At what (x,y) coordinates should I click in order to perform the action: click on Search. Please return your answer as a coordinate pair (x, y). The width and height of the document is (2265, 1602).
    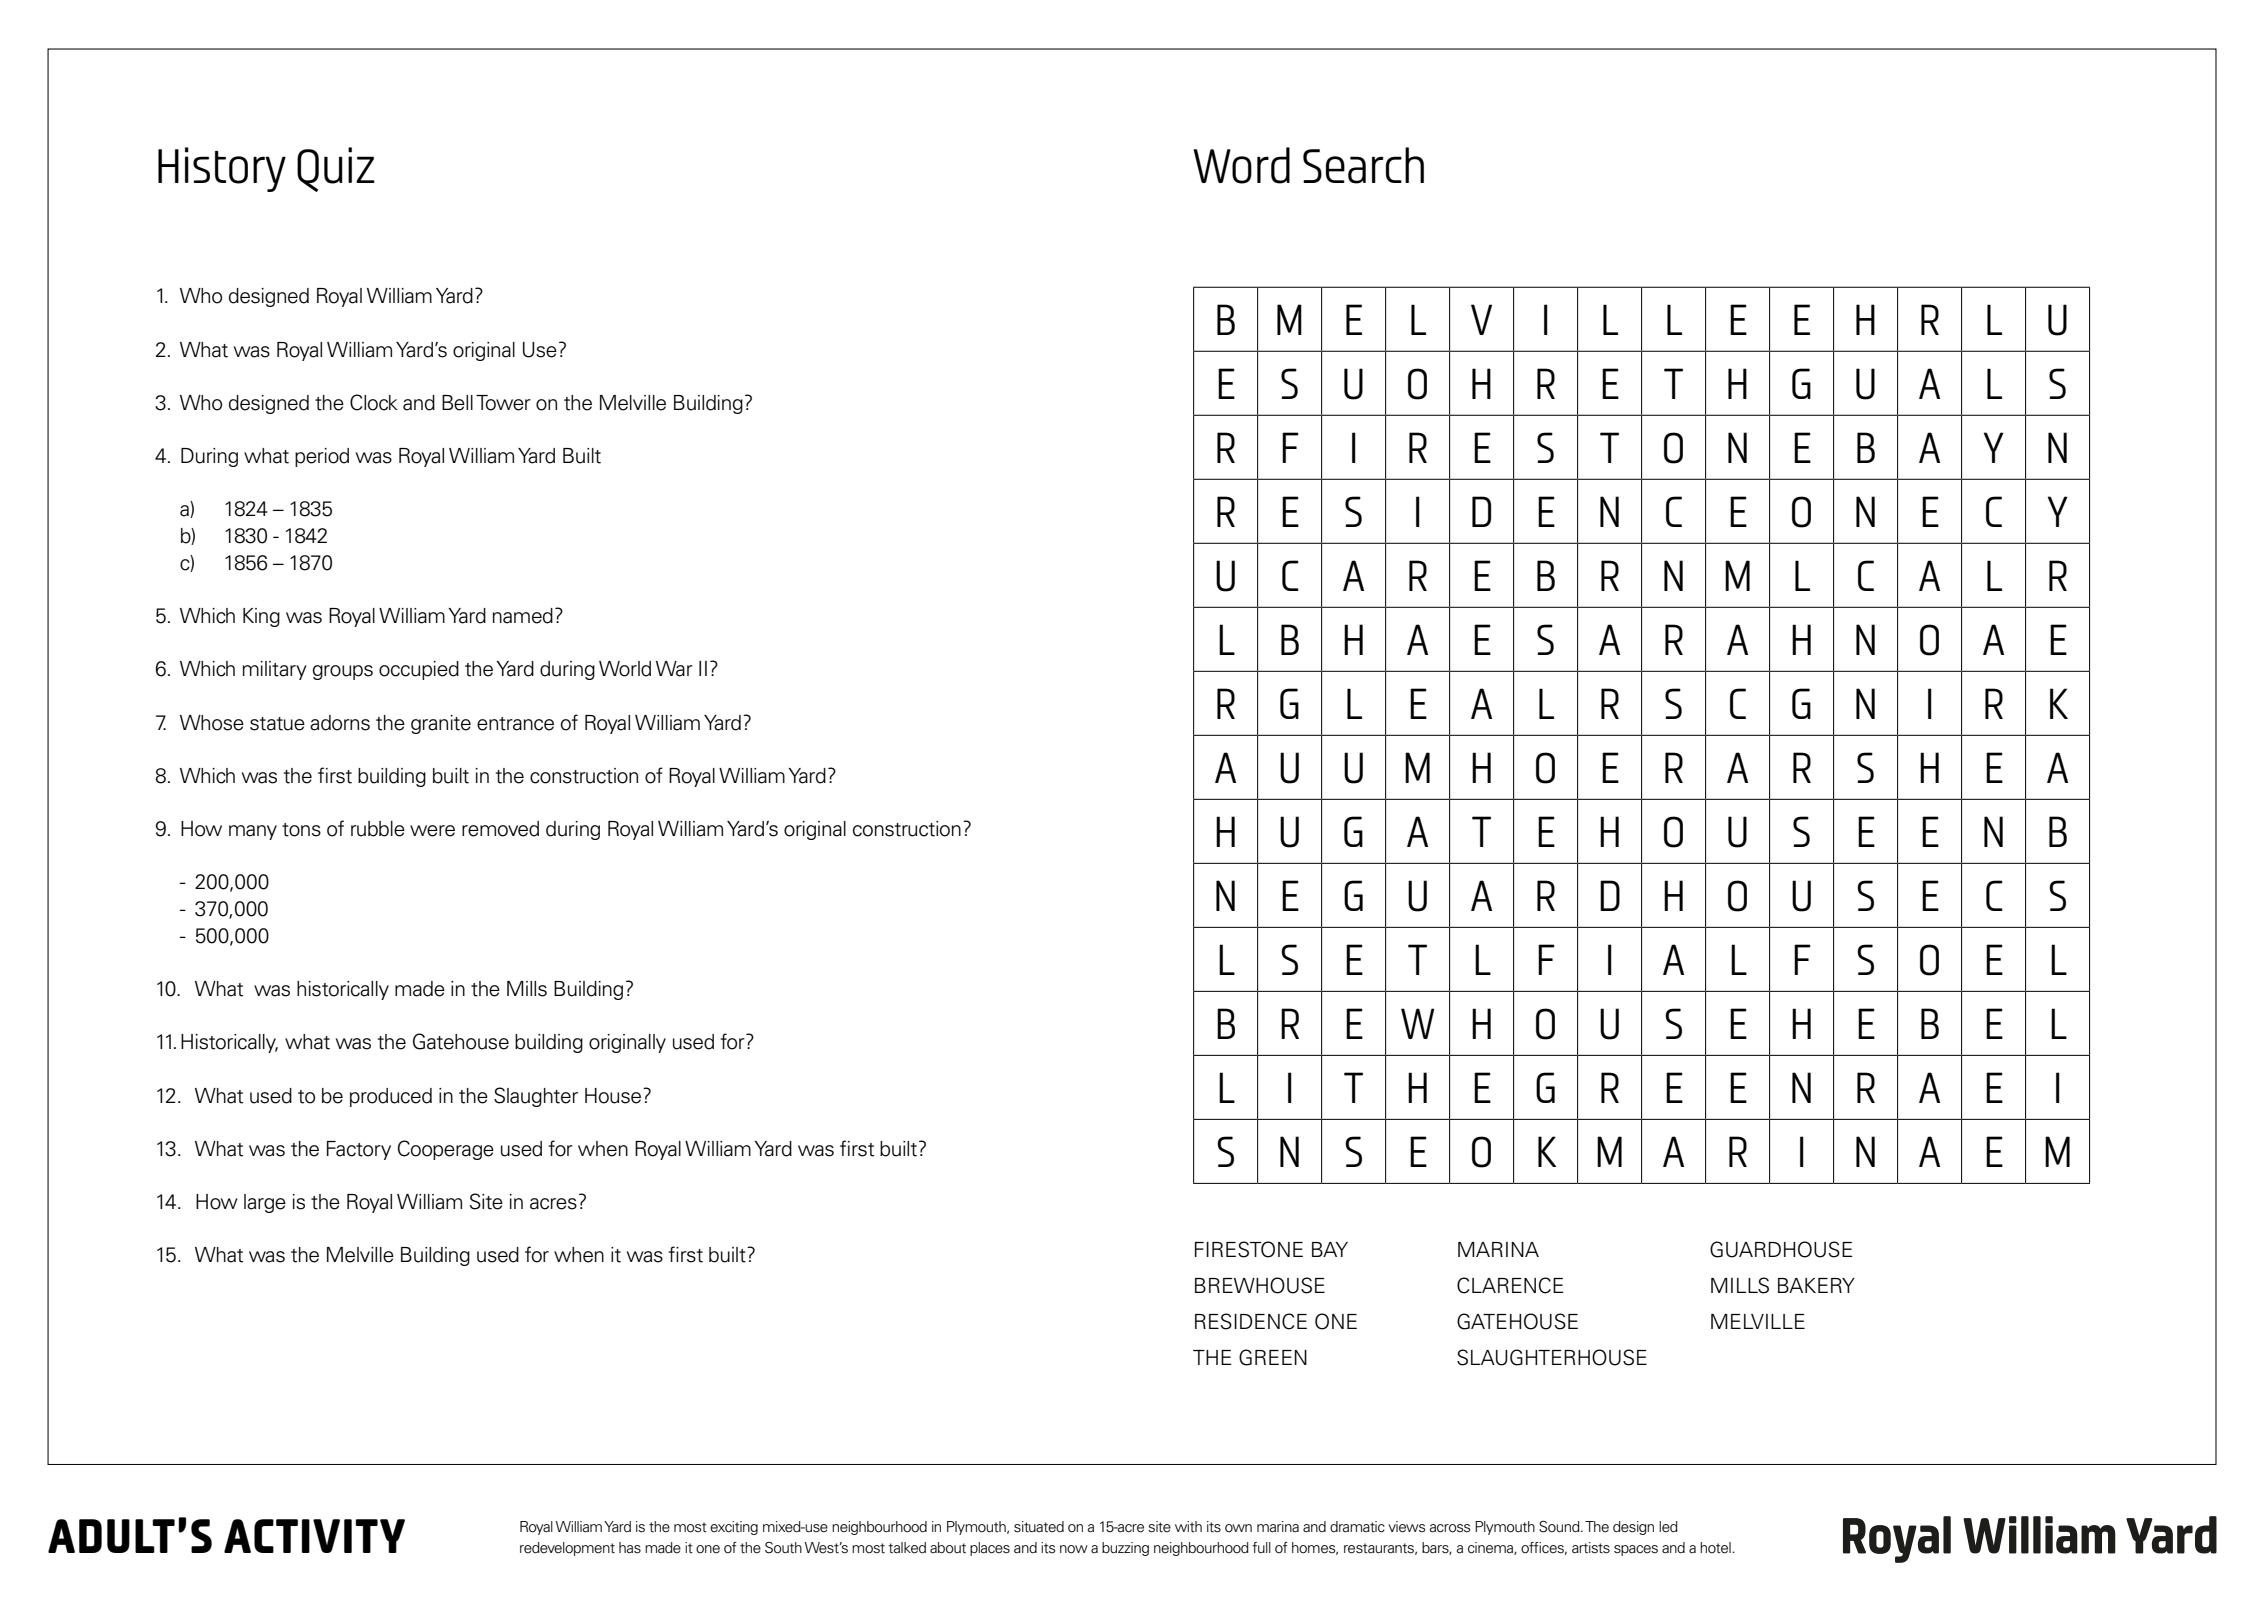
    Looking at the image, I should click on (1363, 165).
